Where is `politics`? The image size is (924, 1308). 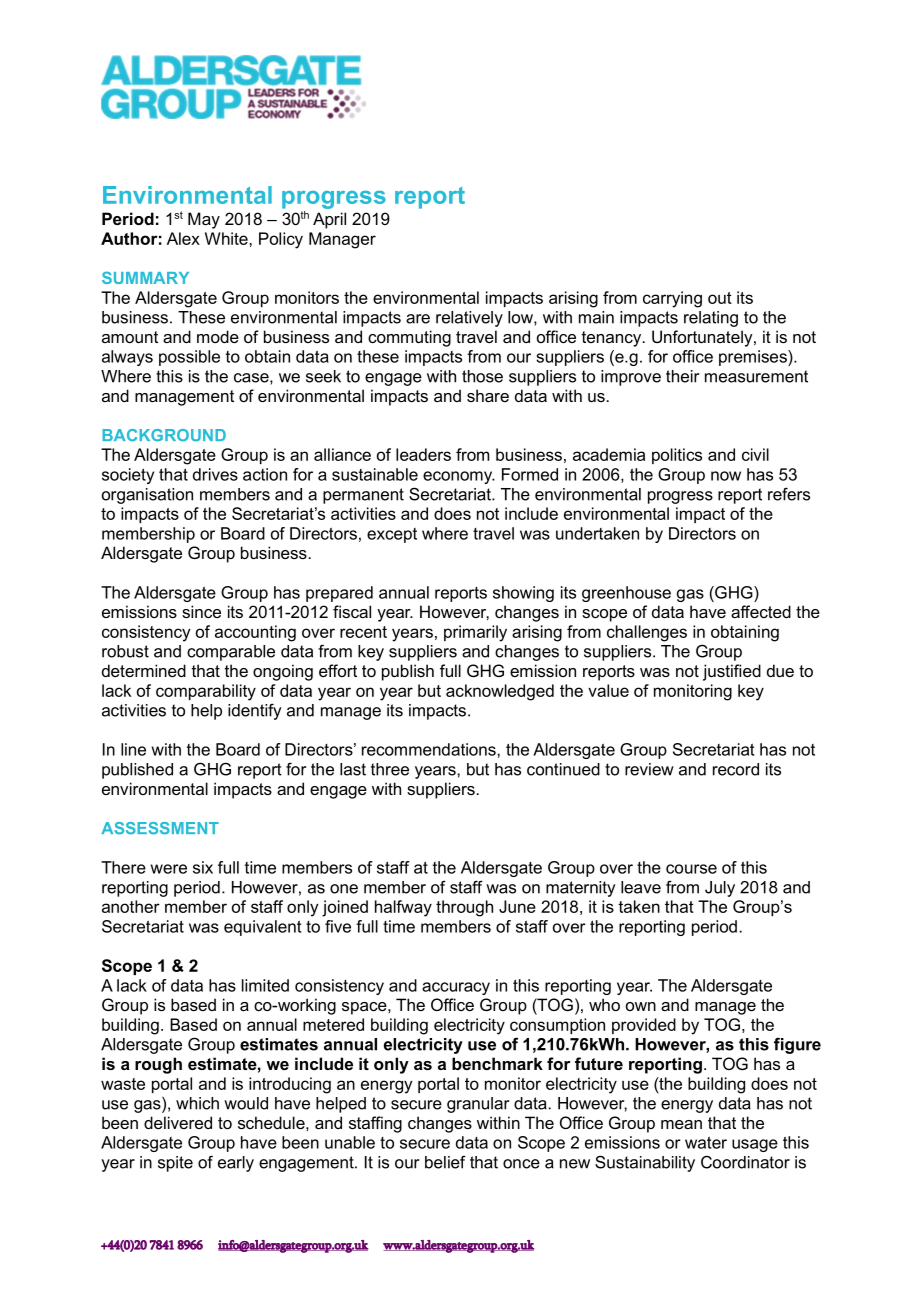 politics is located at coordinates (677, 456).
